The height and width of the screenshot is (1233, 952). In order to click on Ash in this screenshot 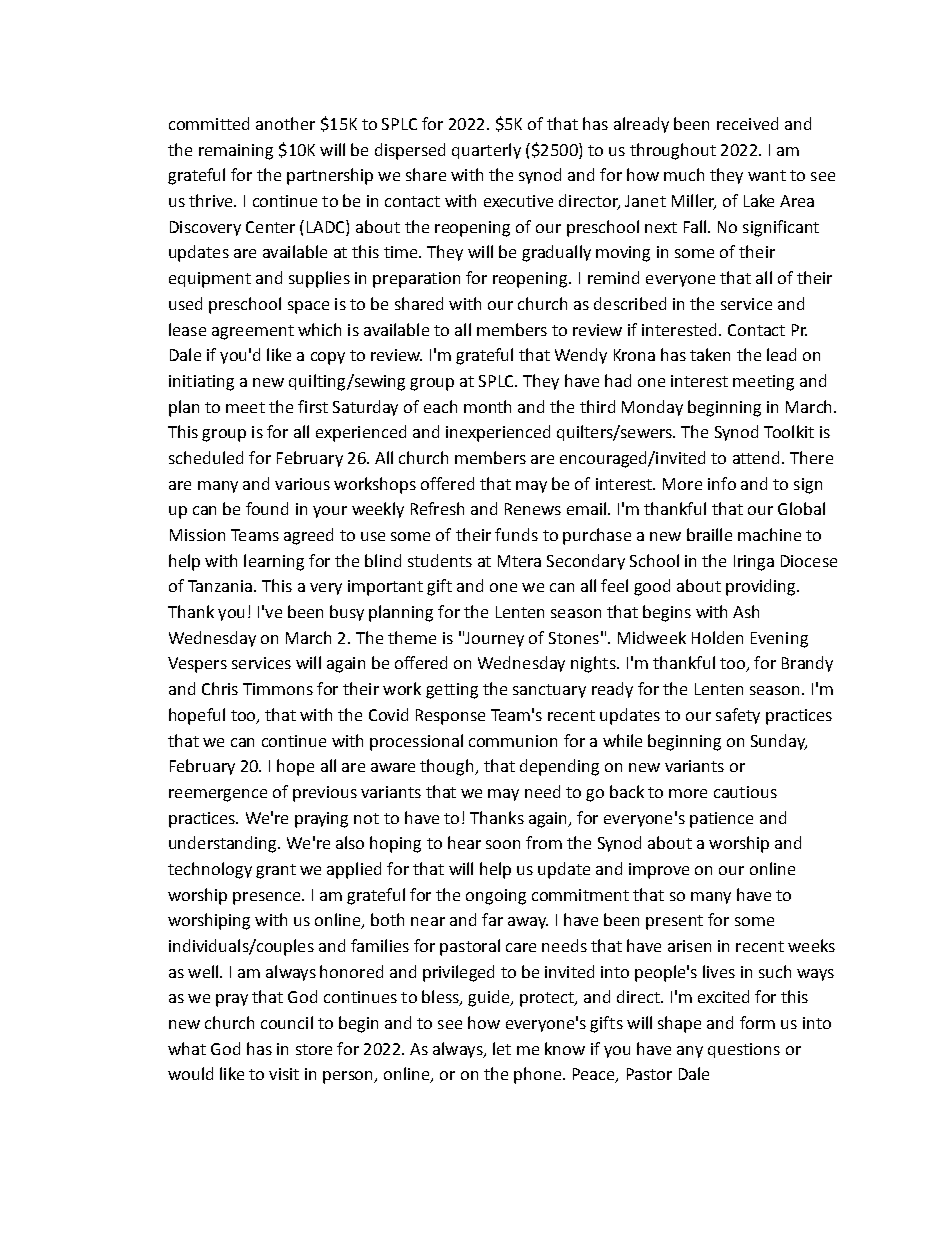, I will do `click(746, 611)`.
